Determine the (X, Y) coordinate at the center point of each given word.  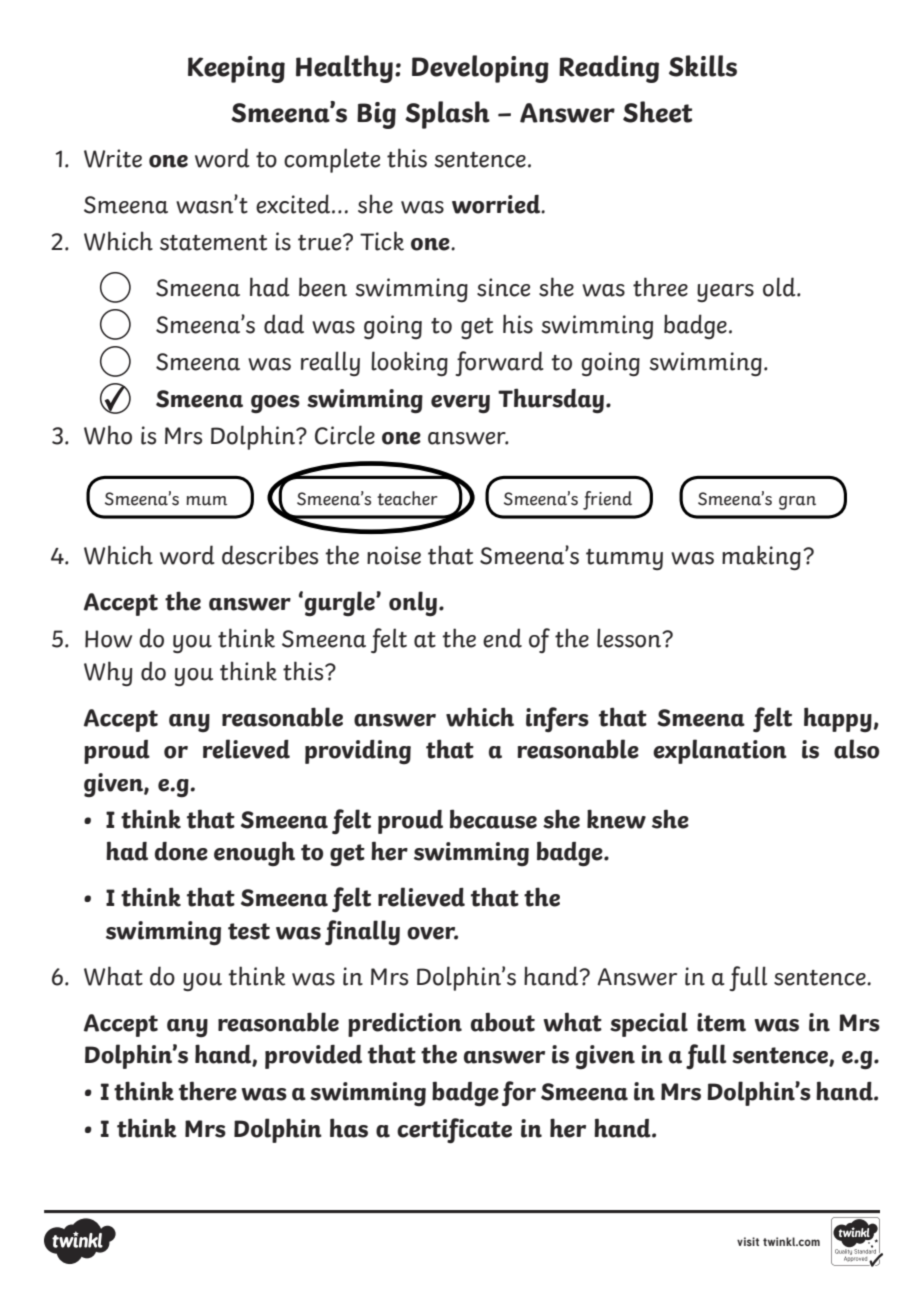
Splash (447, 115)
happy (838, 719)
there (208, 1091)
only (413, 604)
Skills (703, 66)
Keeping (236, 69)
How (108, 639)
